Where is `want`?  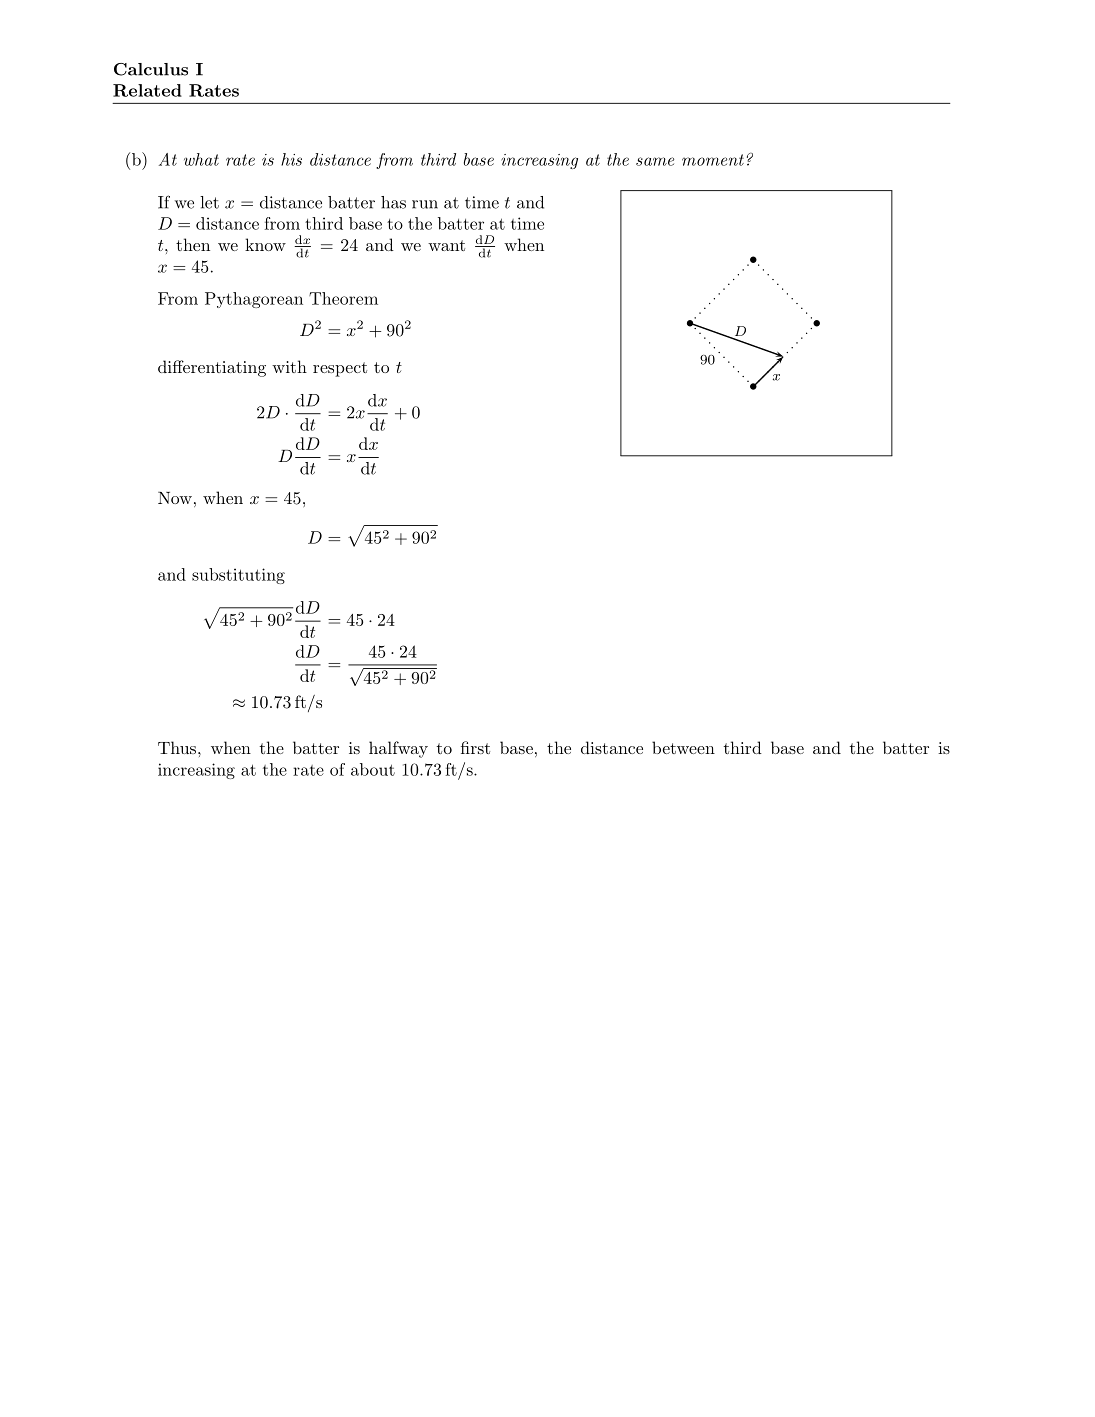
want is located at coordinates (446, 245).
